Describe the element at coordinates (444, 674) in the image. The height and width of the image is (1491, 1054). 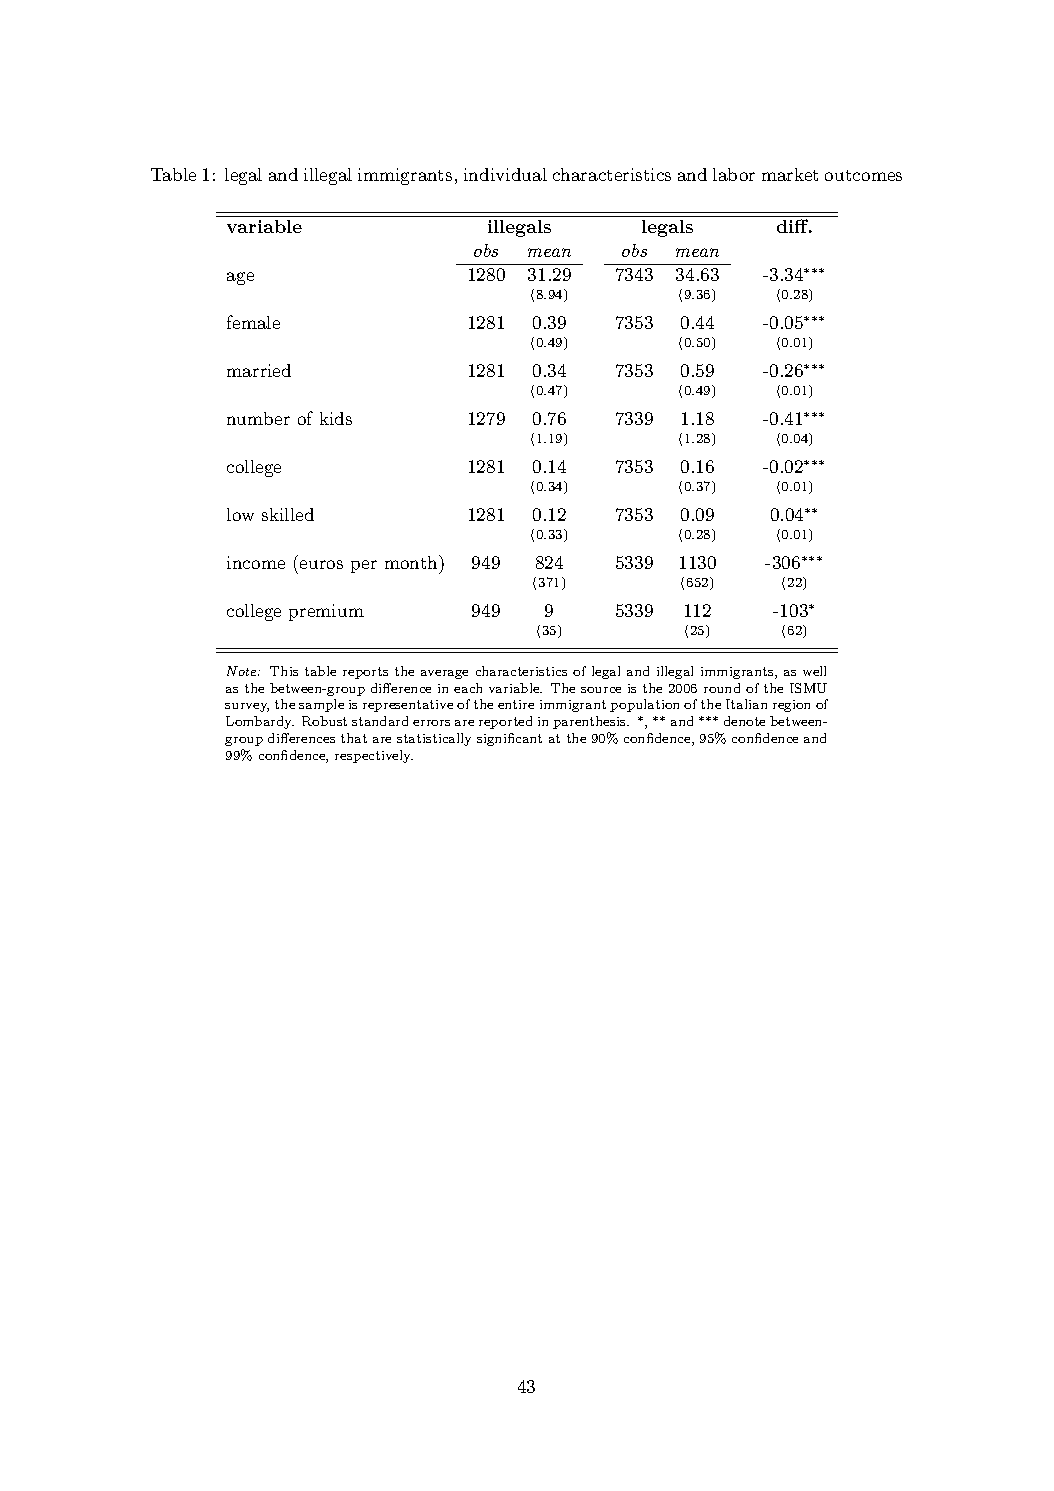
I see `average` at that location.
